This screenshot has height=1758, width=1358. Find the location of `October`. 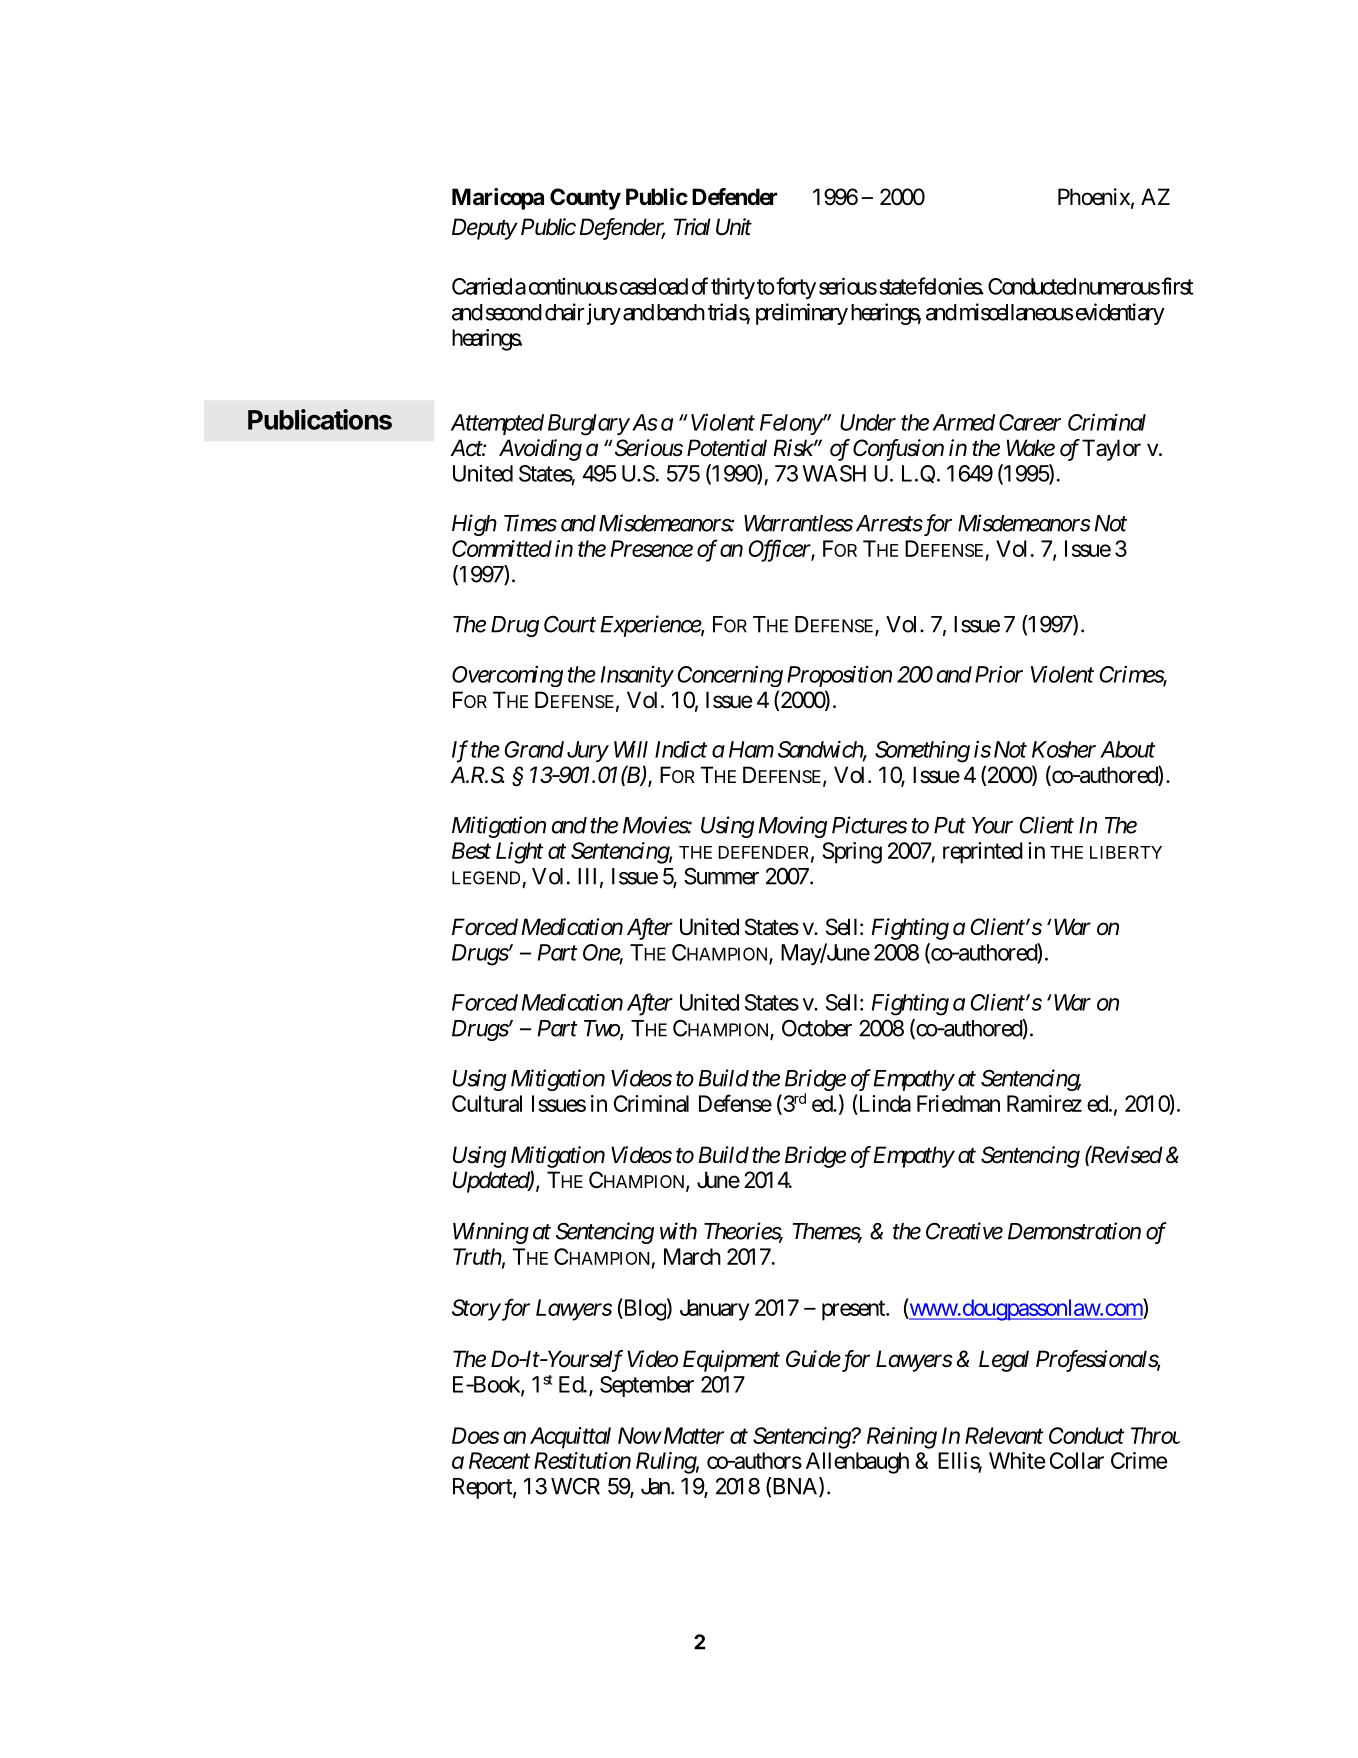

October is located at coordinates (817, 1028).
